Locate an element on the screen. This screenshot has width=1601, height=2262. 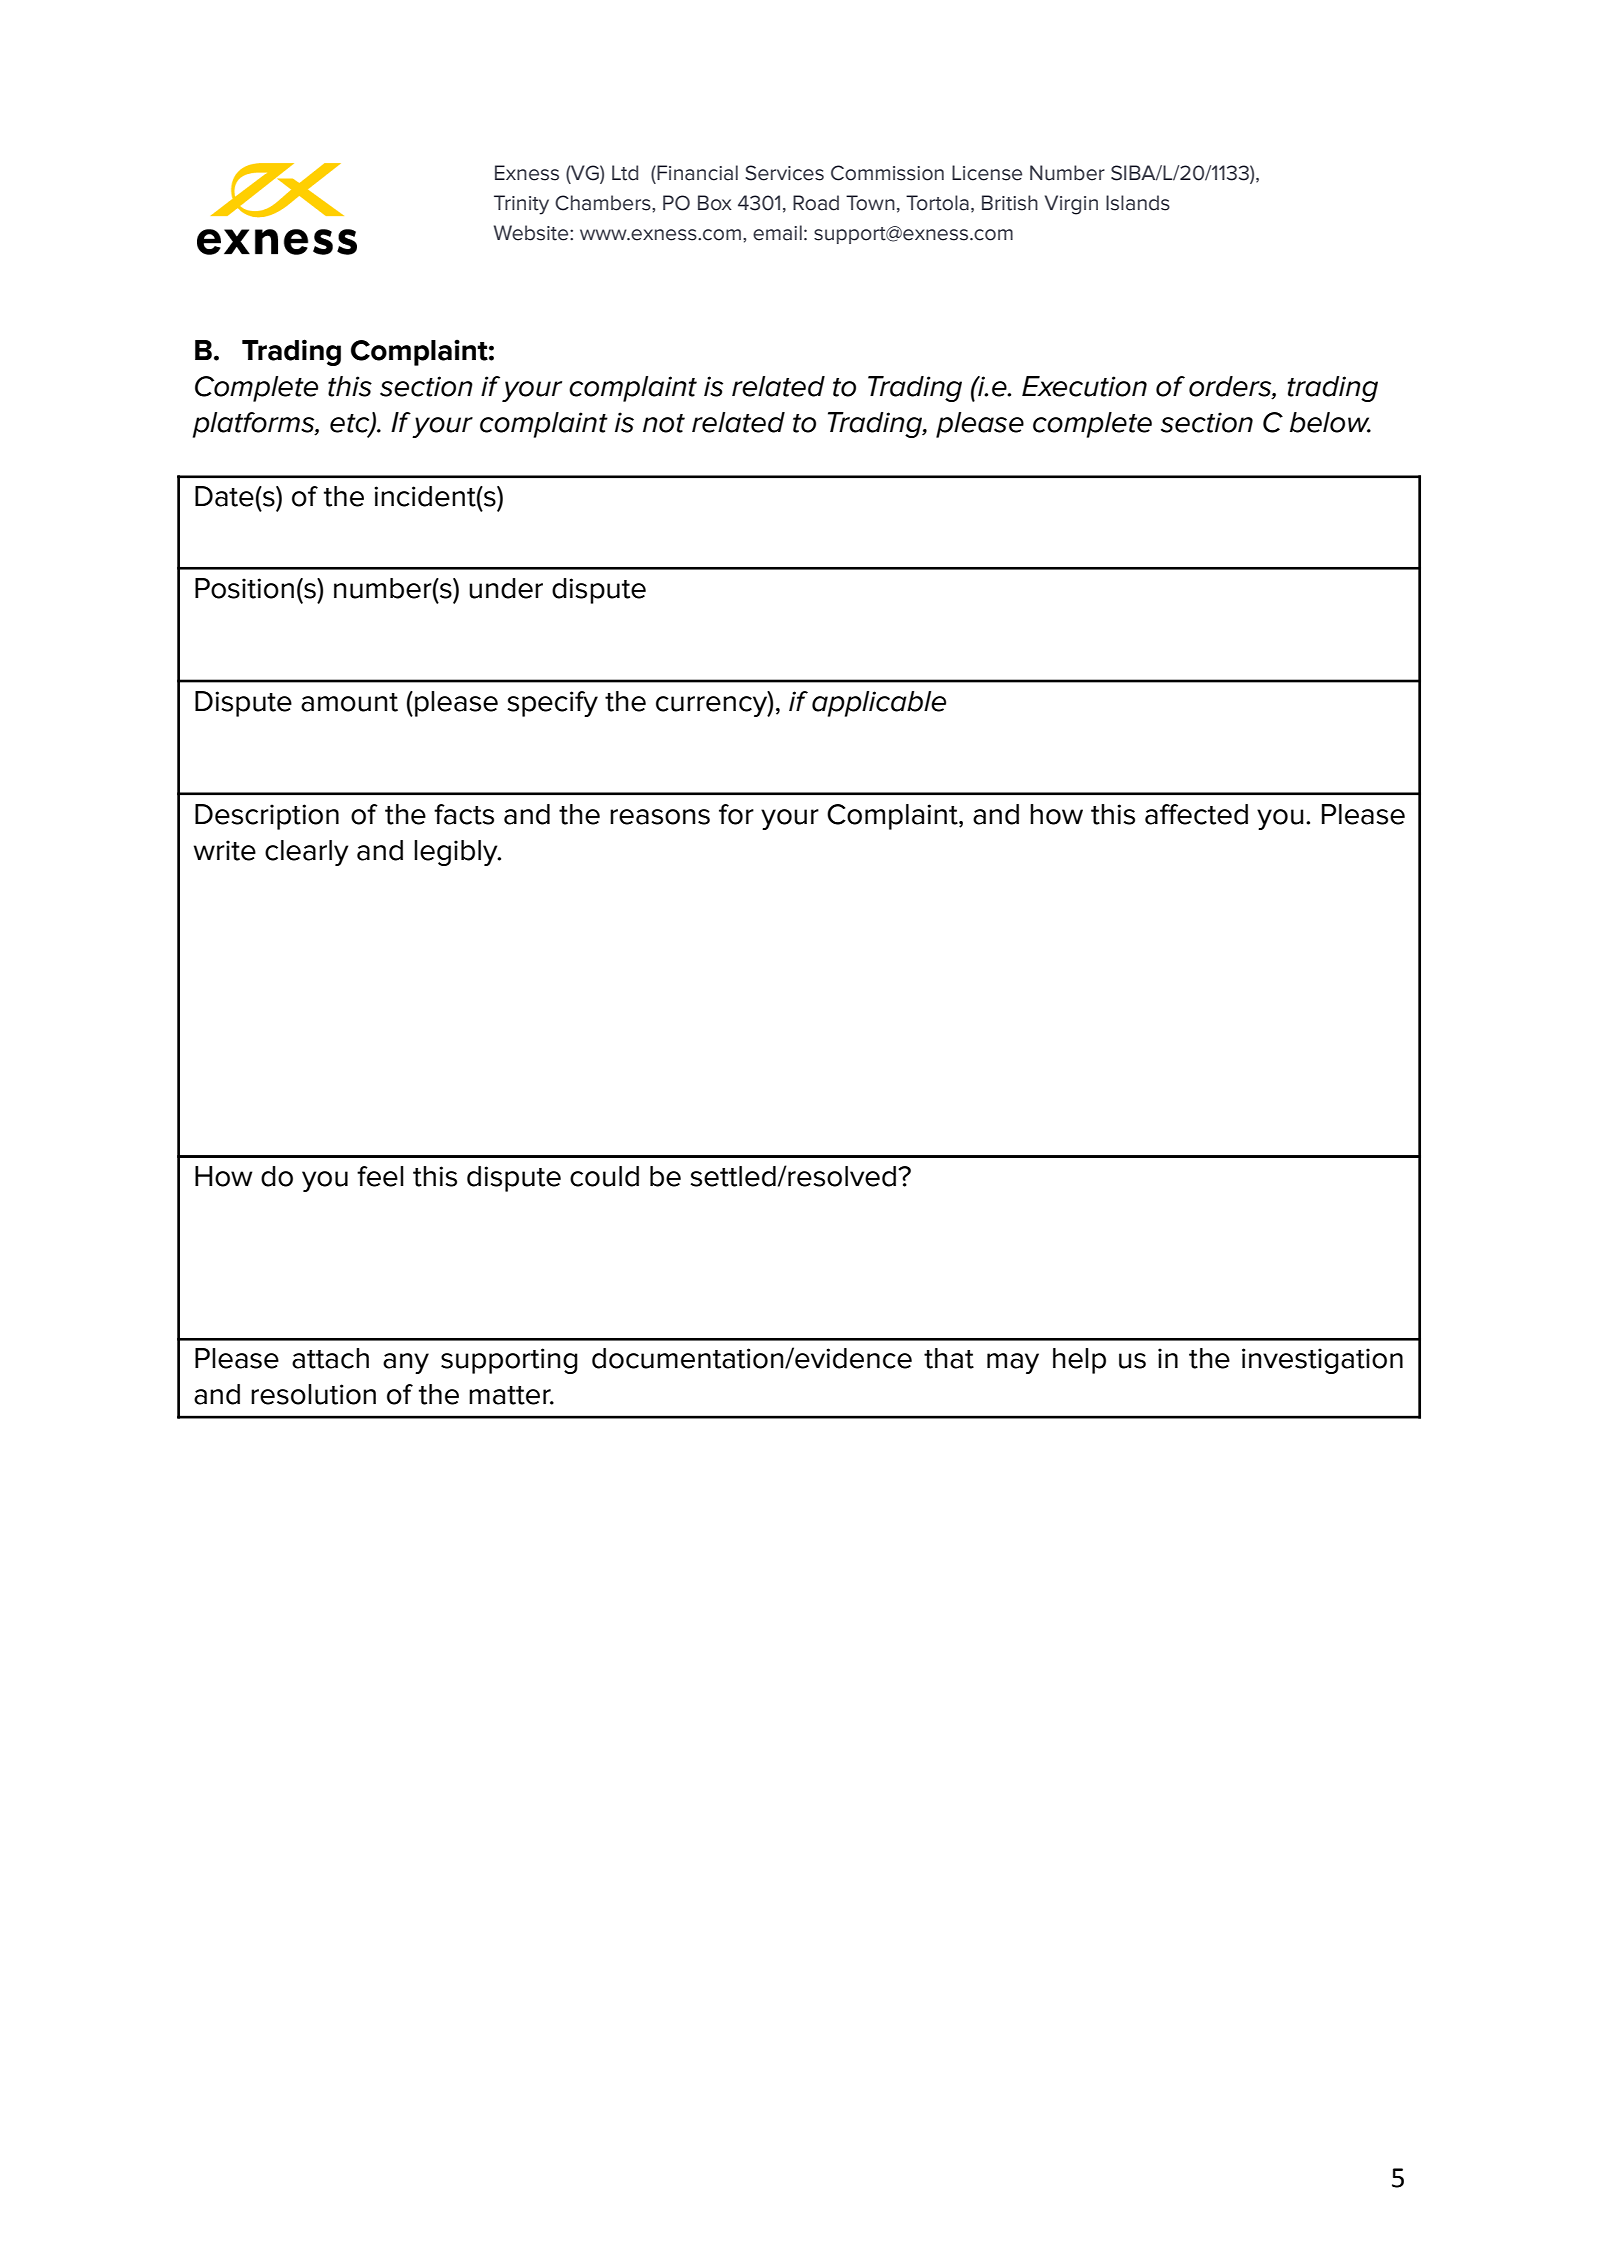
reasons is located at coordinates (660, 817).
